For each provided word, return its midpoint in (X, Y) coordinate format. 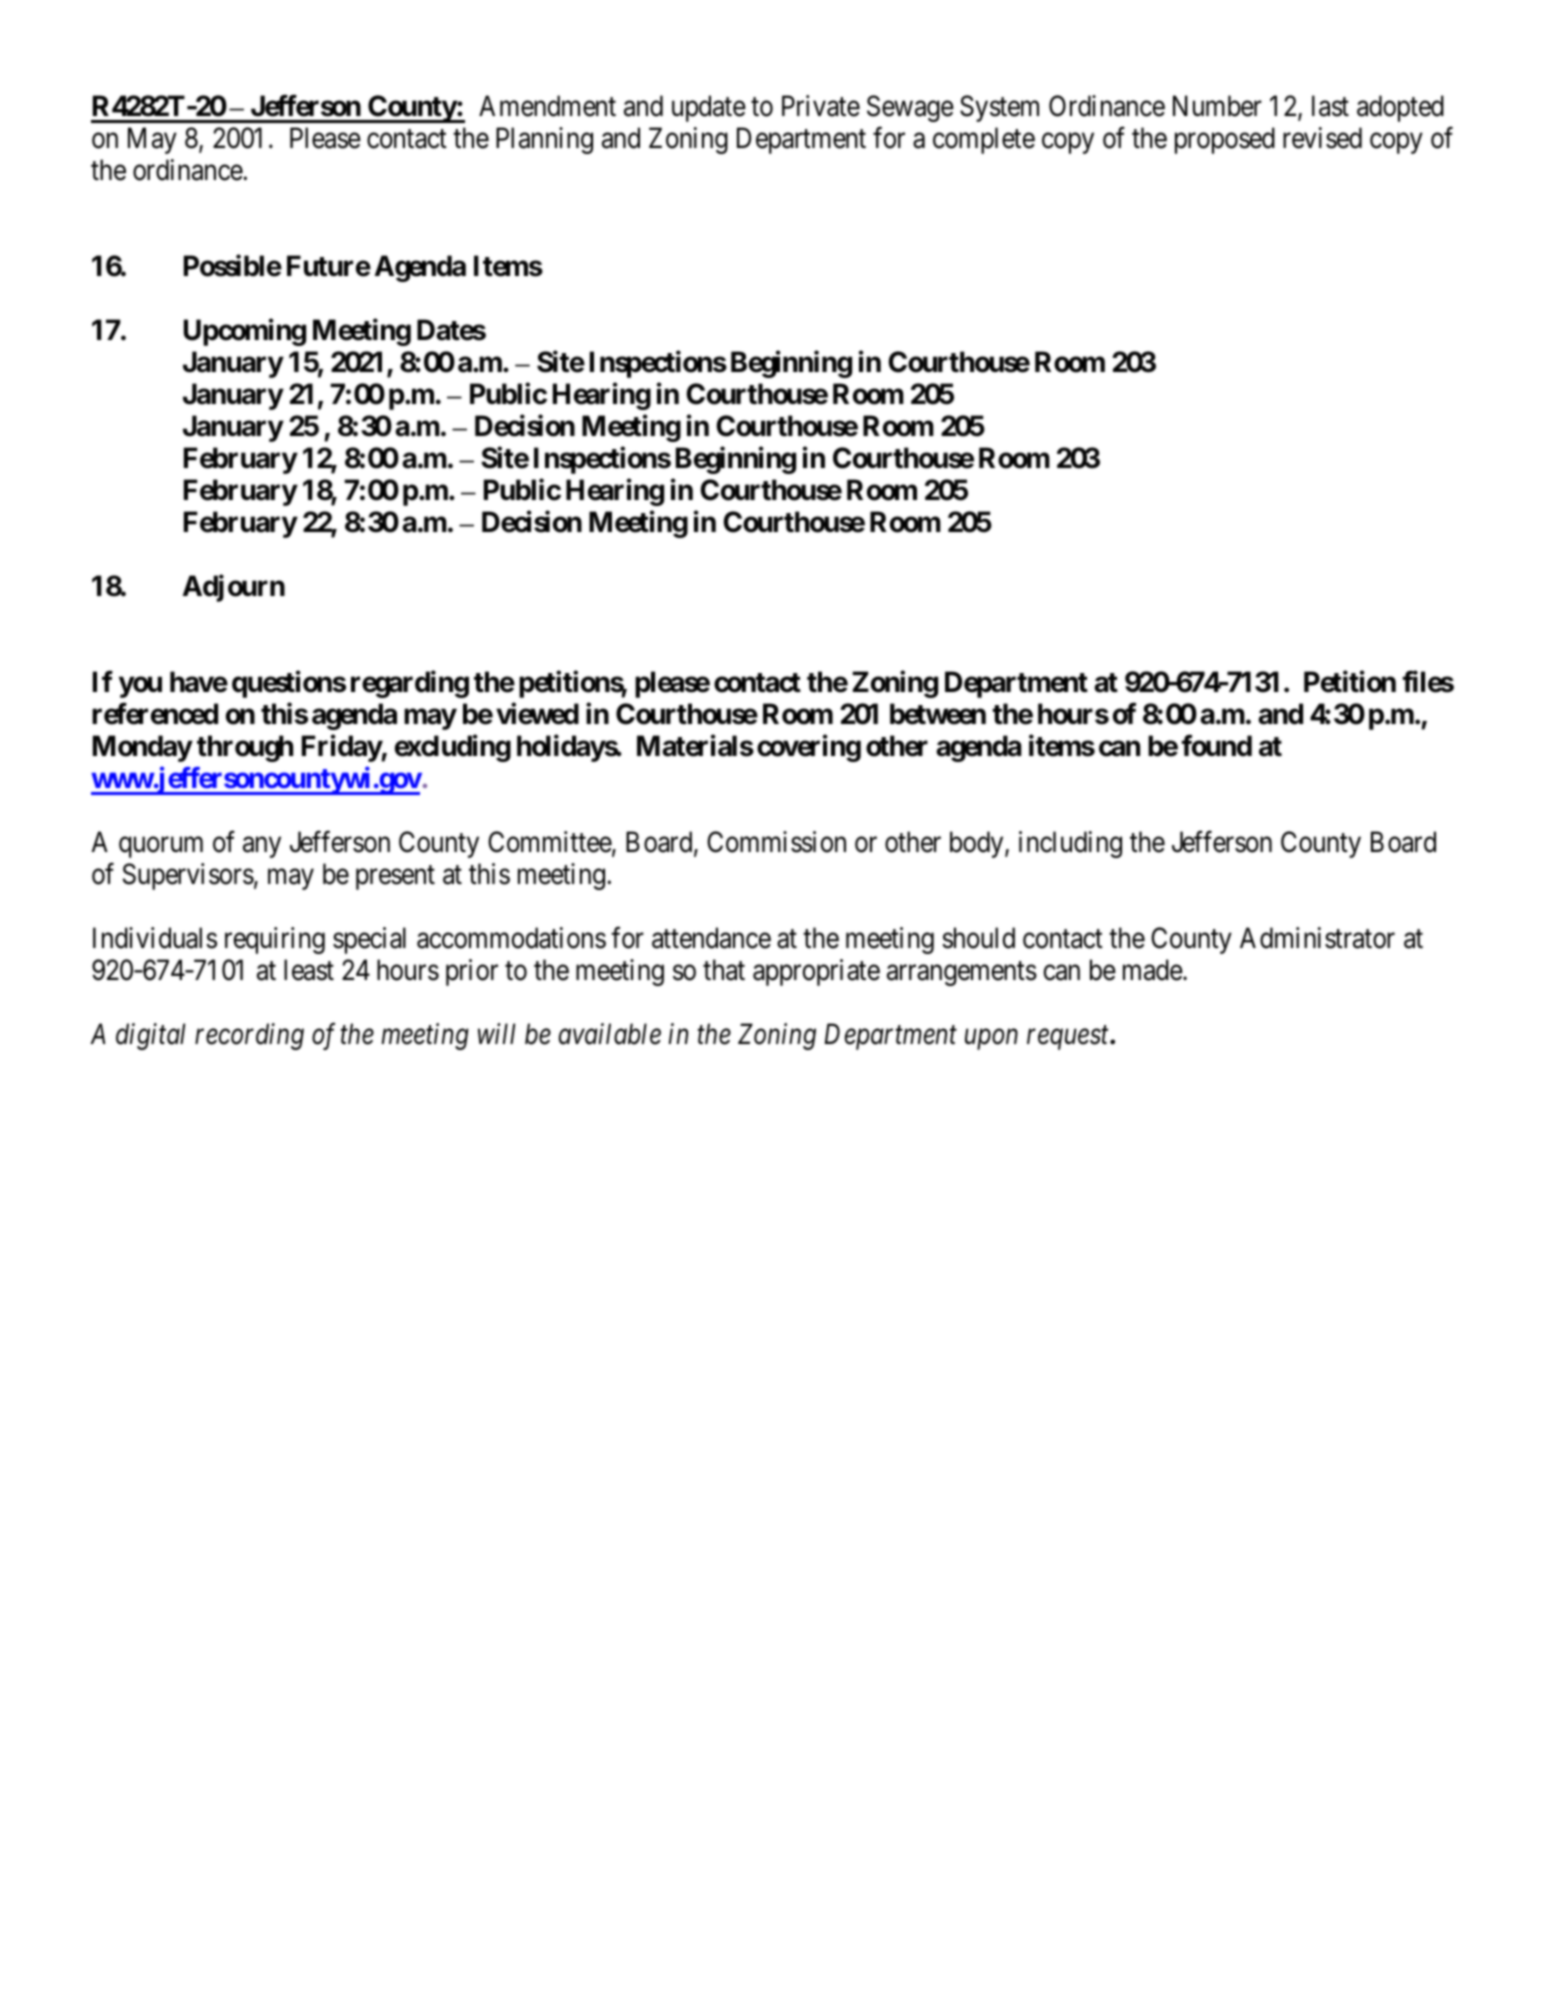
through (245, 748)
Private (821, 106)
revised (1322, 138)
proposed (1225, 140)
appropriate (816, 972)
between (938, 714)
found (1216, 746)
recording (249, 1036)
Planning (544, 140)
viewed (537, 714)
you (140, 687)
